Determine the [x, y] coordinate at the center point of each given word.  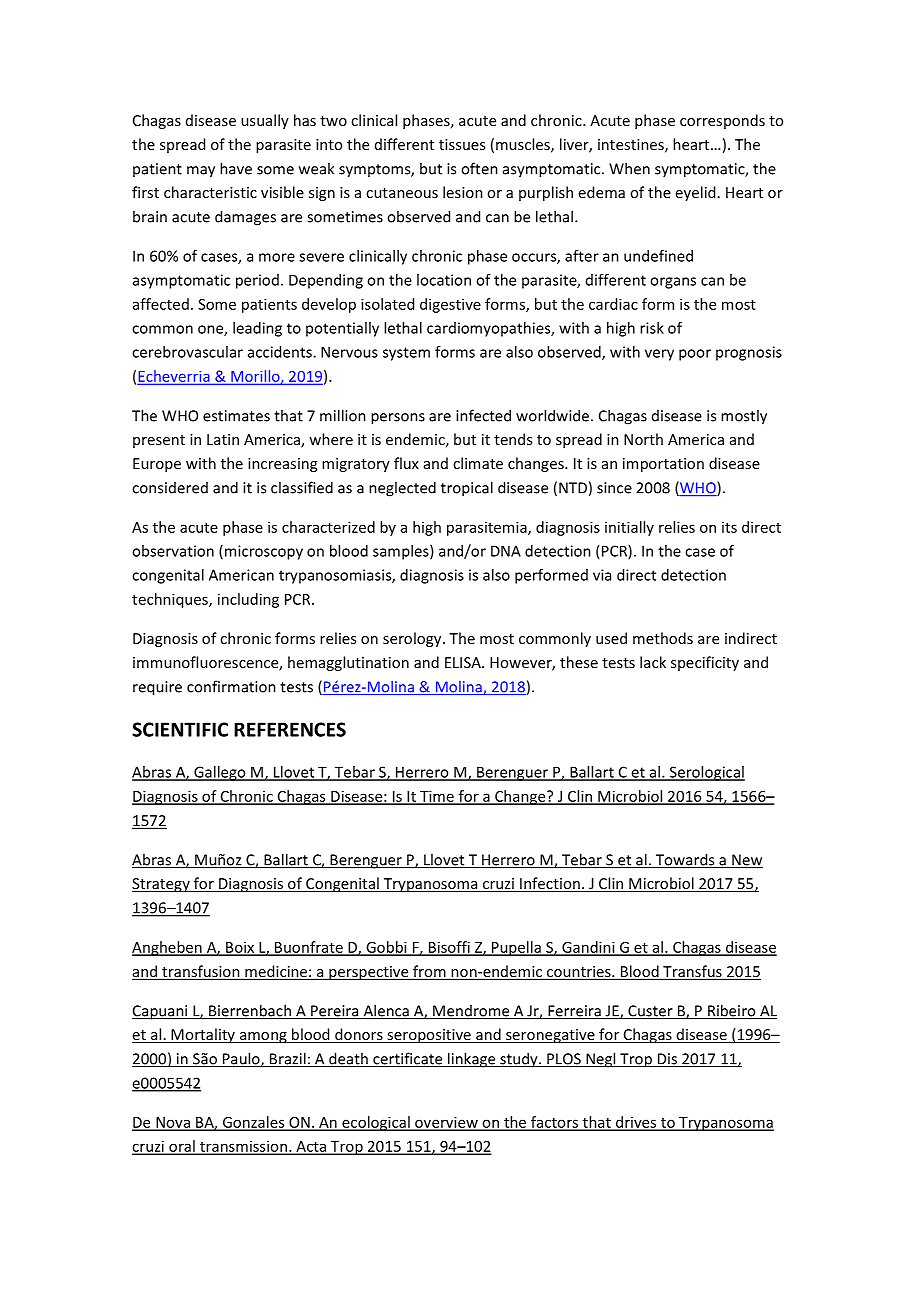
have [236, 168]
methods [663, 638]
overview [446, 1123]
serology [413, 639]
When [629, 168]
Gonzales [253, 1123]
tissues [462, 144]
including [248, 600]
